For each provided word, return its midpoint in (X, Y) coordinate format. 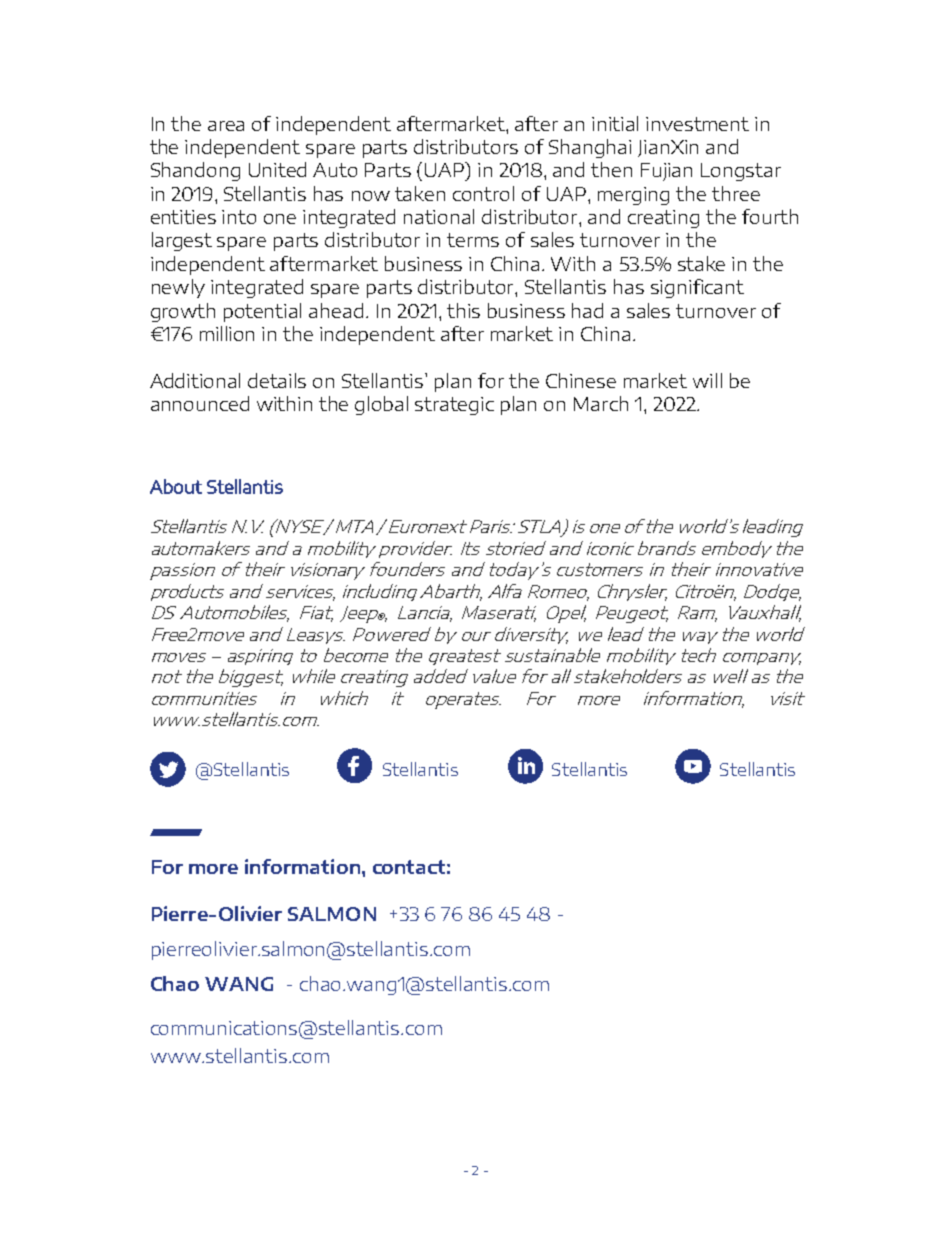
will (707, 380)
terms (473, 240)
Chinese (581, 380)
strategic (454, 406)
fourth (770, 216)
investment (697, 124)
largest (182, 241)
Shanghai (590, 148)
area (226, 126)
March (601, 403)
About (176, 486)
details (277, 380)
